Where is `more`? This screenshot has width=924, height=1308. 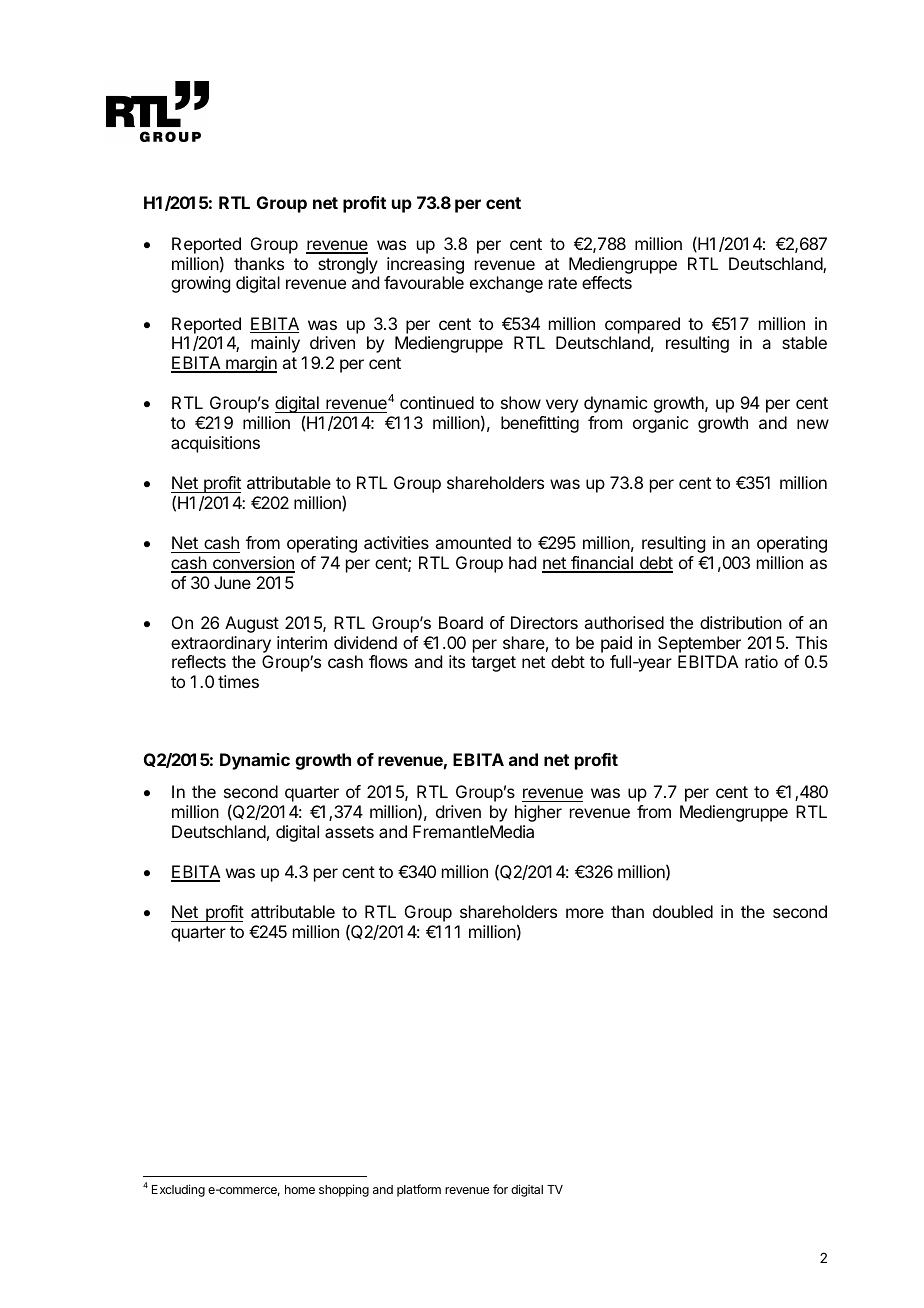
more is located at coordinates (585, 913).
